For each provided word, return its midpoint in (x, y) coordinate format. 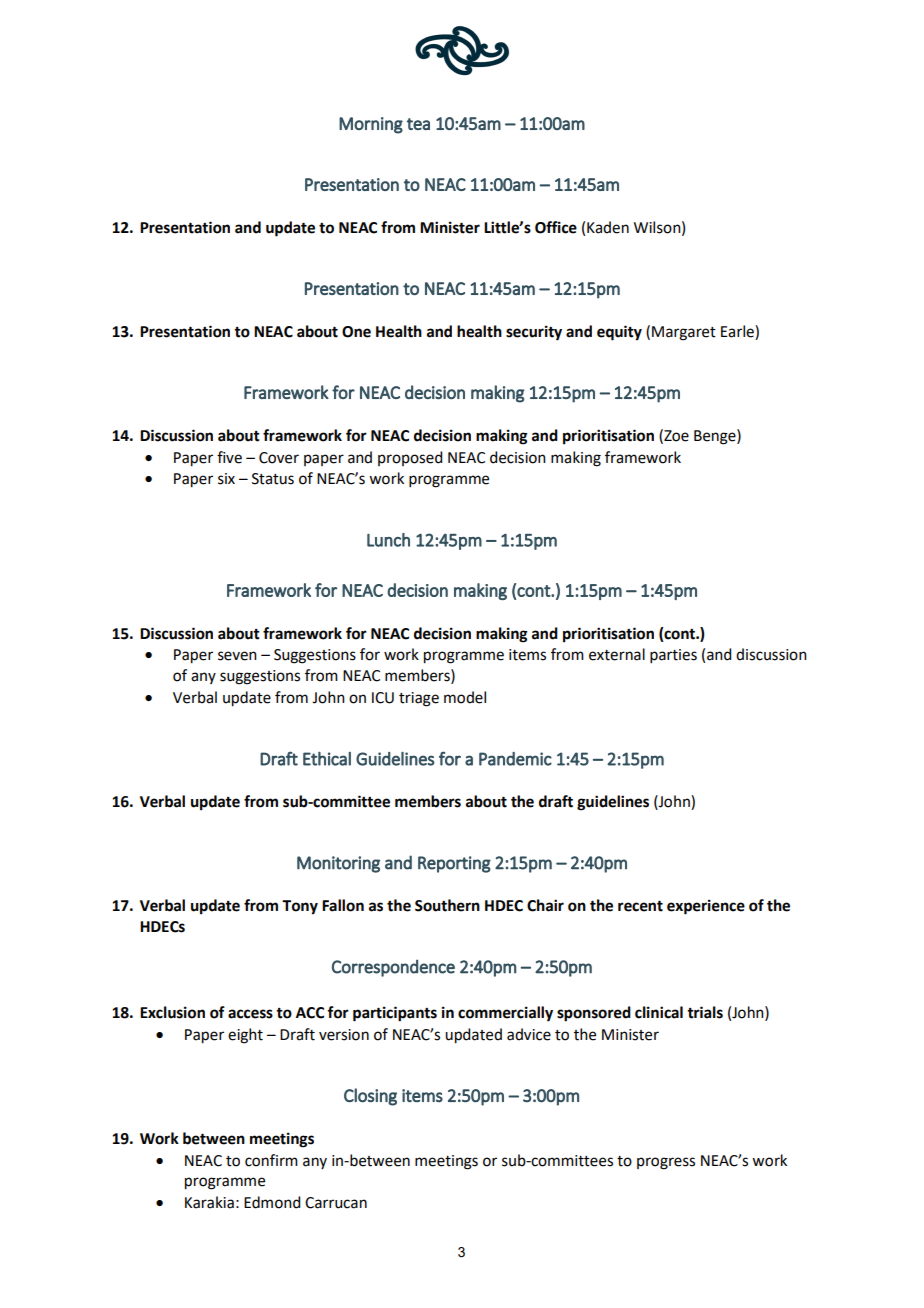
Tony (300, 907)
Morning (371, 125)
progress (666, 1163)
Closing (370, 1097)
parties (673, 656)
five (229, 457)
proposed (410, 458)
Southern (447, 905)
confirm (271, 1160)
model (465, 697)
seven (237, 656)
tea (418, 124)
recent (640, 906)
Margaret (684, 333)
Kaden (608, 227)
